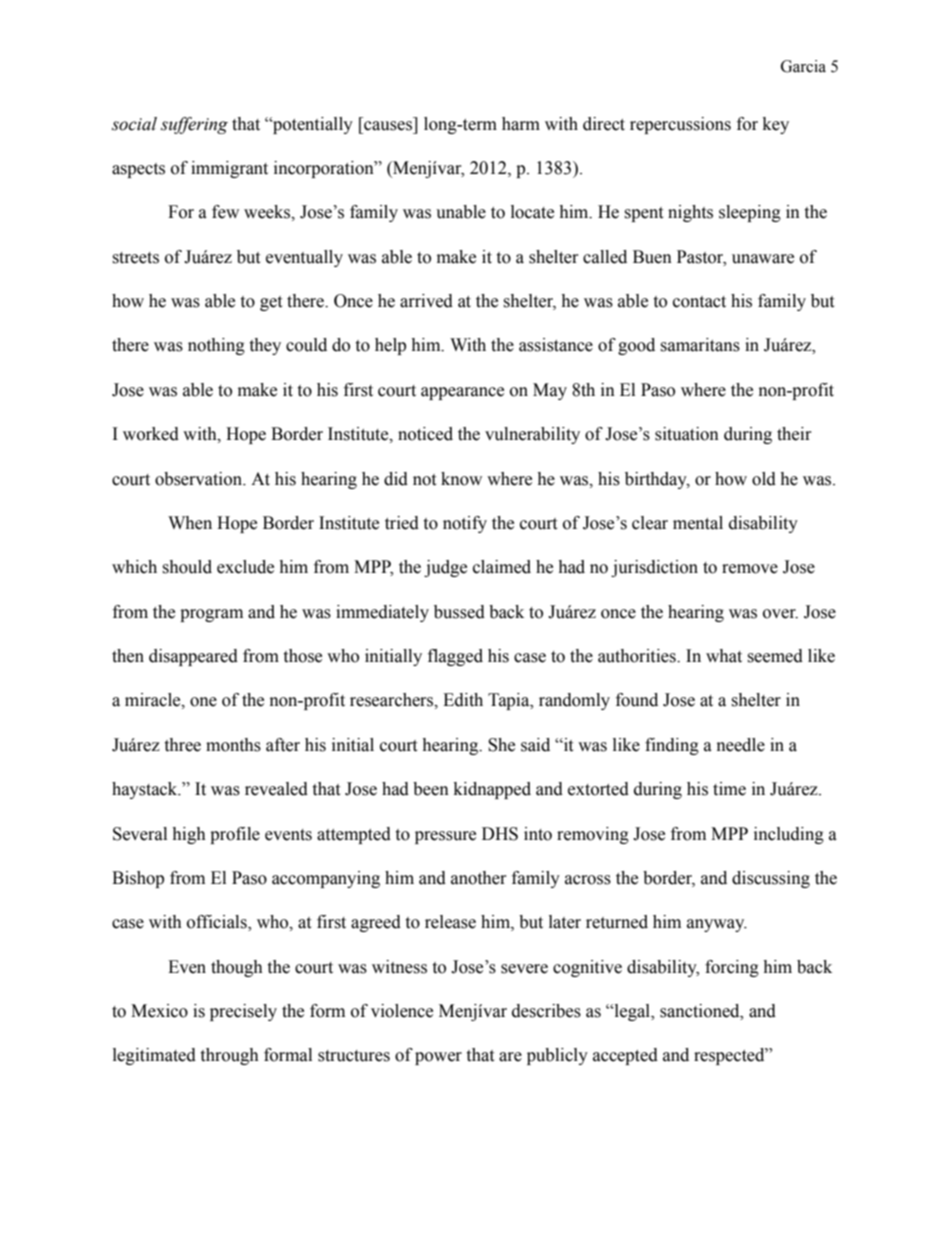  Describe the element at coordinates (521, 124) in the screenshot. I see `harm` at that location.
